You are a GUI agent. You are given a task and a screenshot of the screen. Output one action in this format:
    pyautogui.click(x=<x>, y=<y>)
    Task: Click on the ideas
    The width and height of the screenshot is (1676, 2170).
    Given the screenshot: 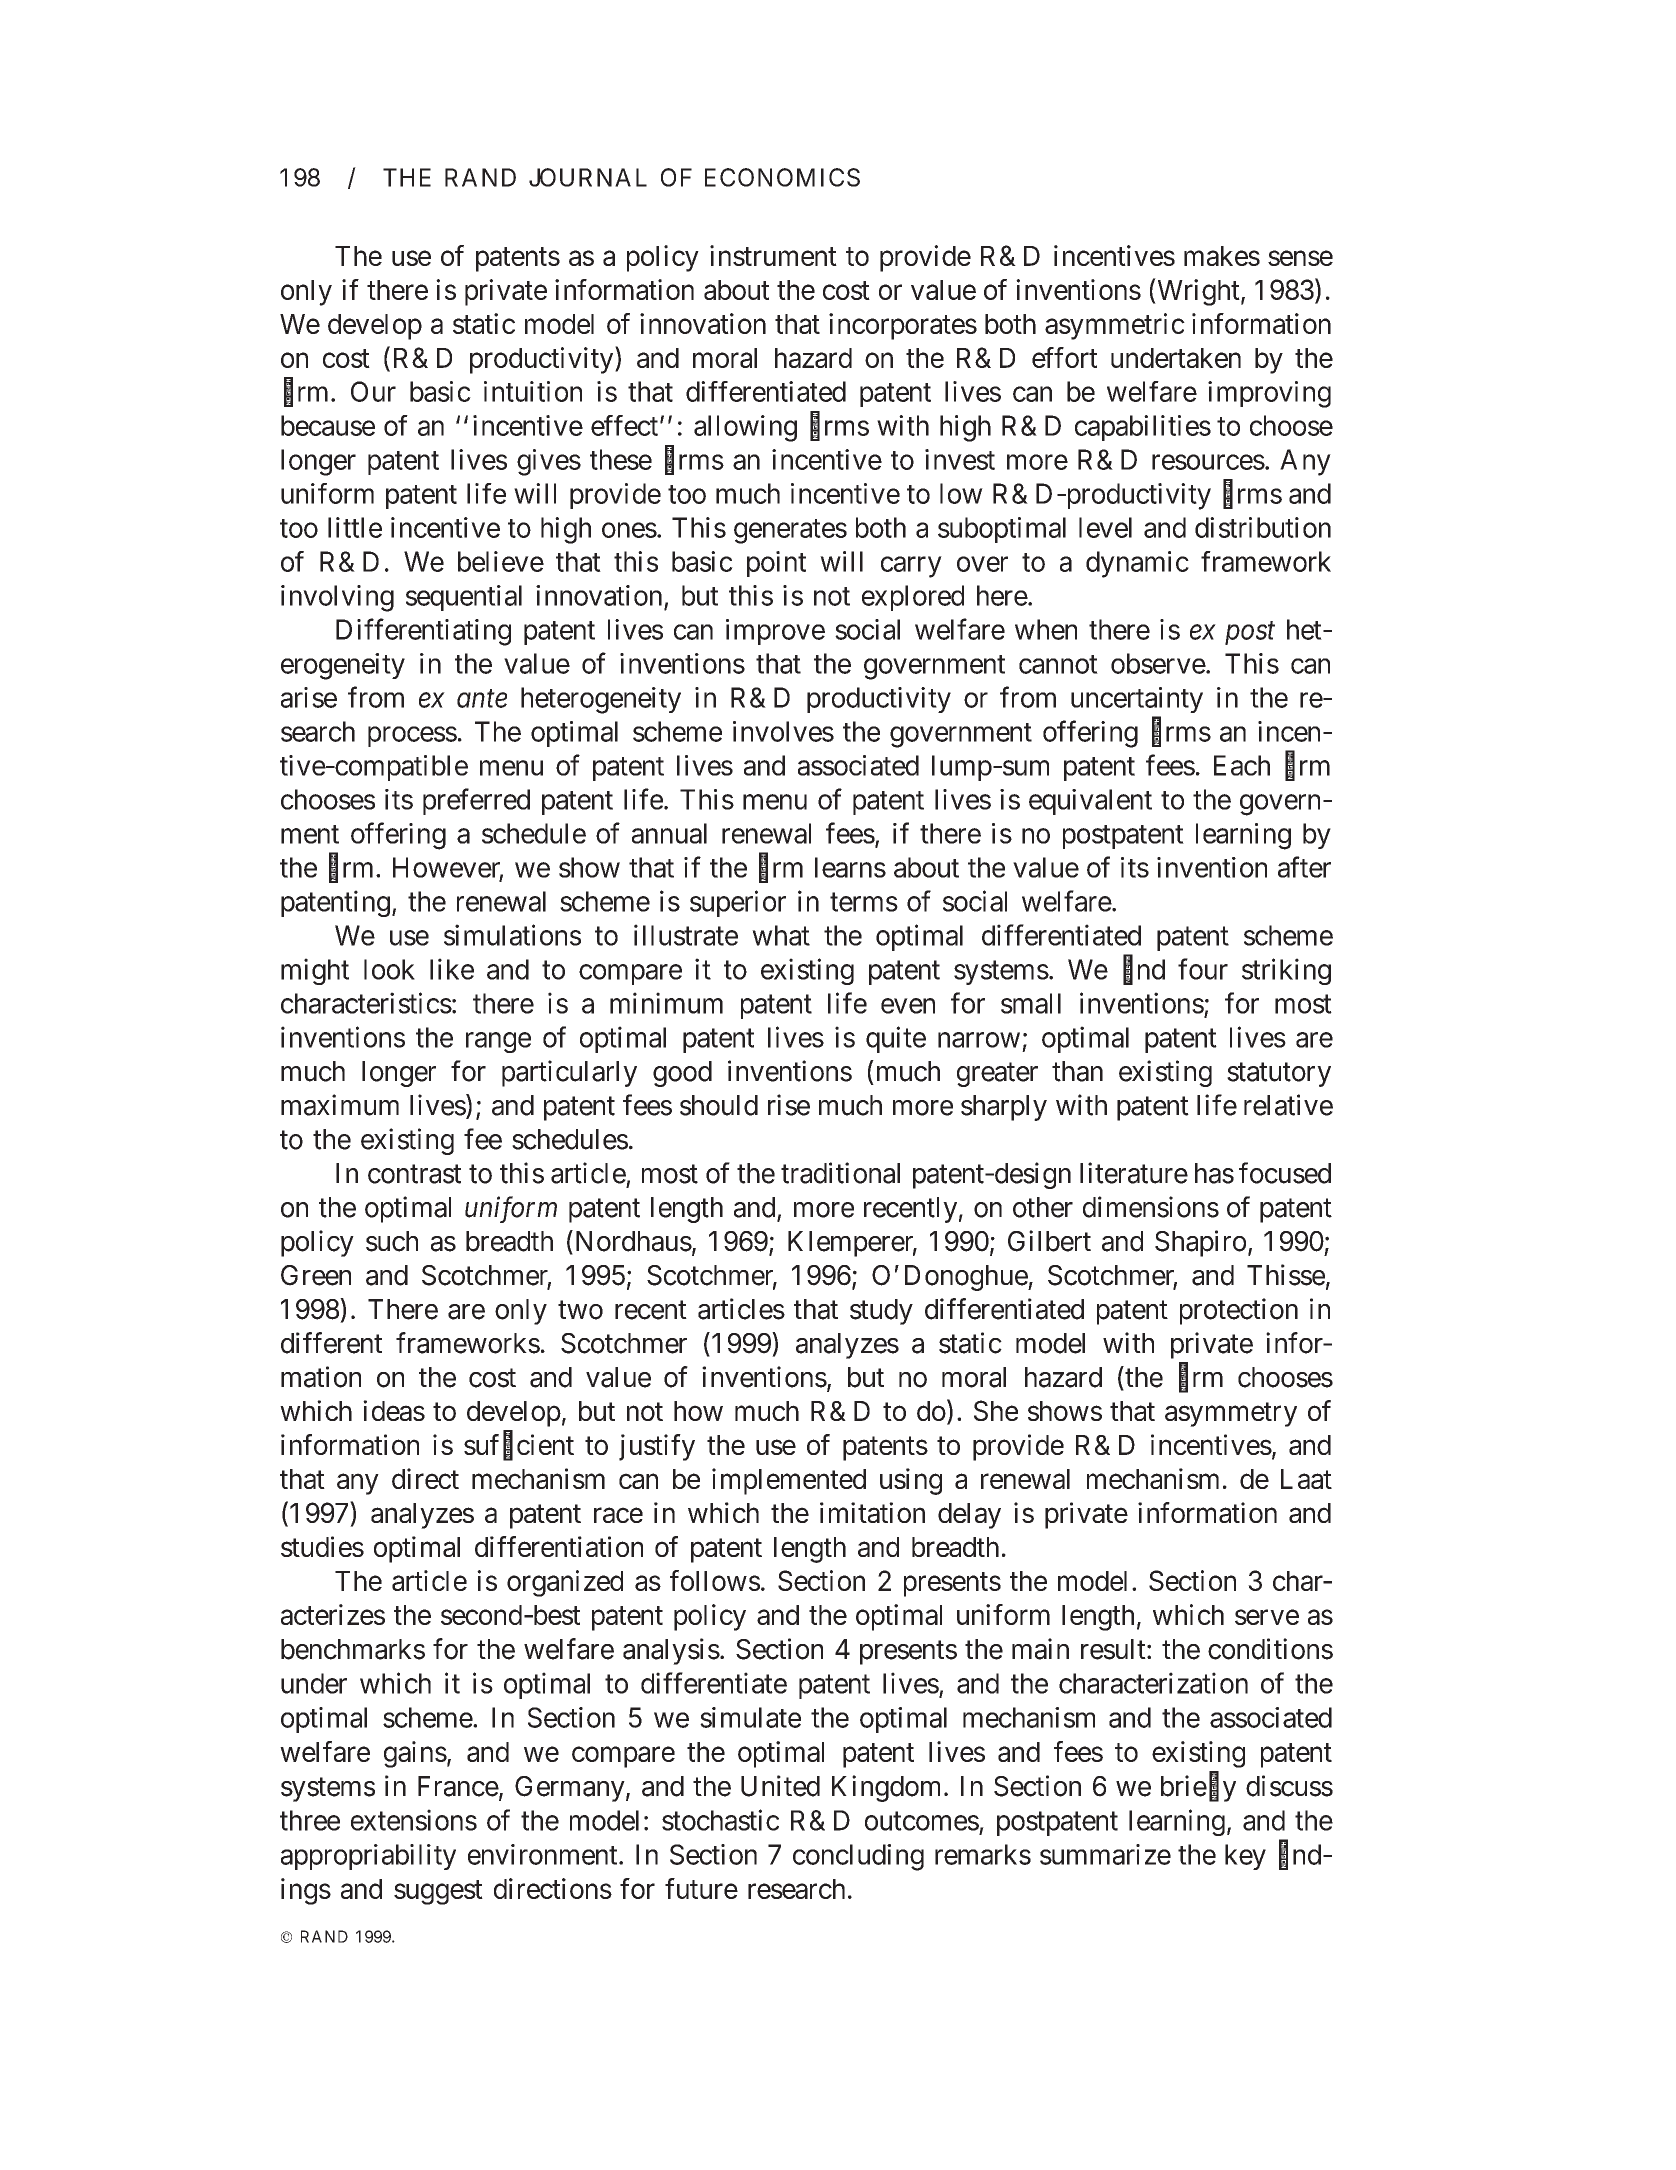 What is the action you would take?
    pyautogui.click(x=394, y=1410)
